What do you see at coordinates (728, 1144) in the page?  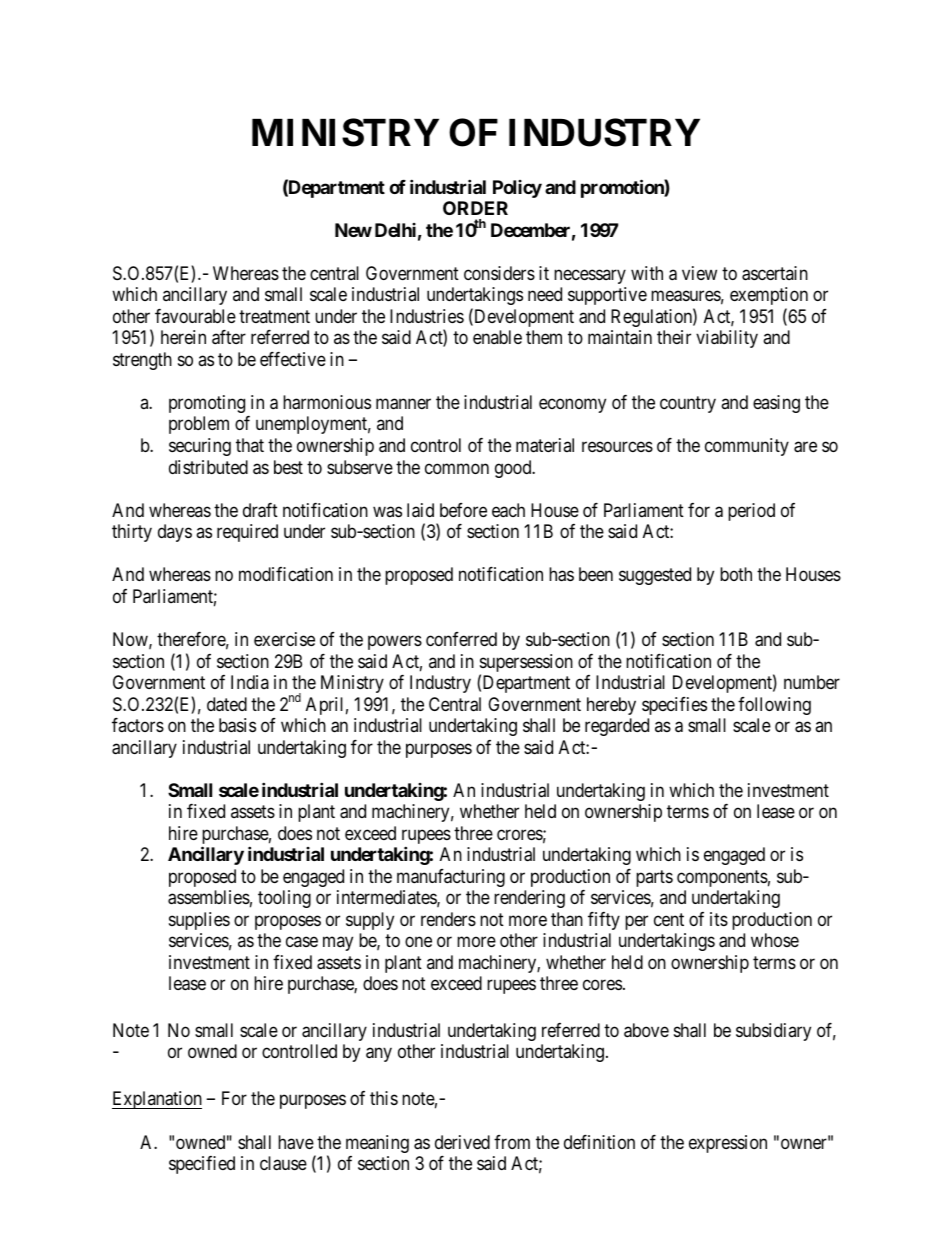 I see `expression` at bounding box center [728, 1144].
